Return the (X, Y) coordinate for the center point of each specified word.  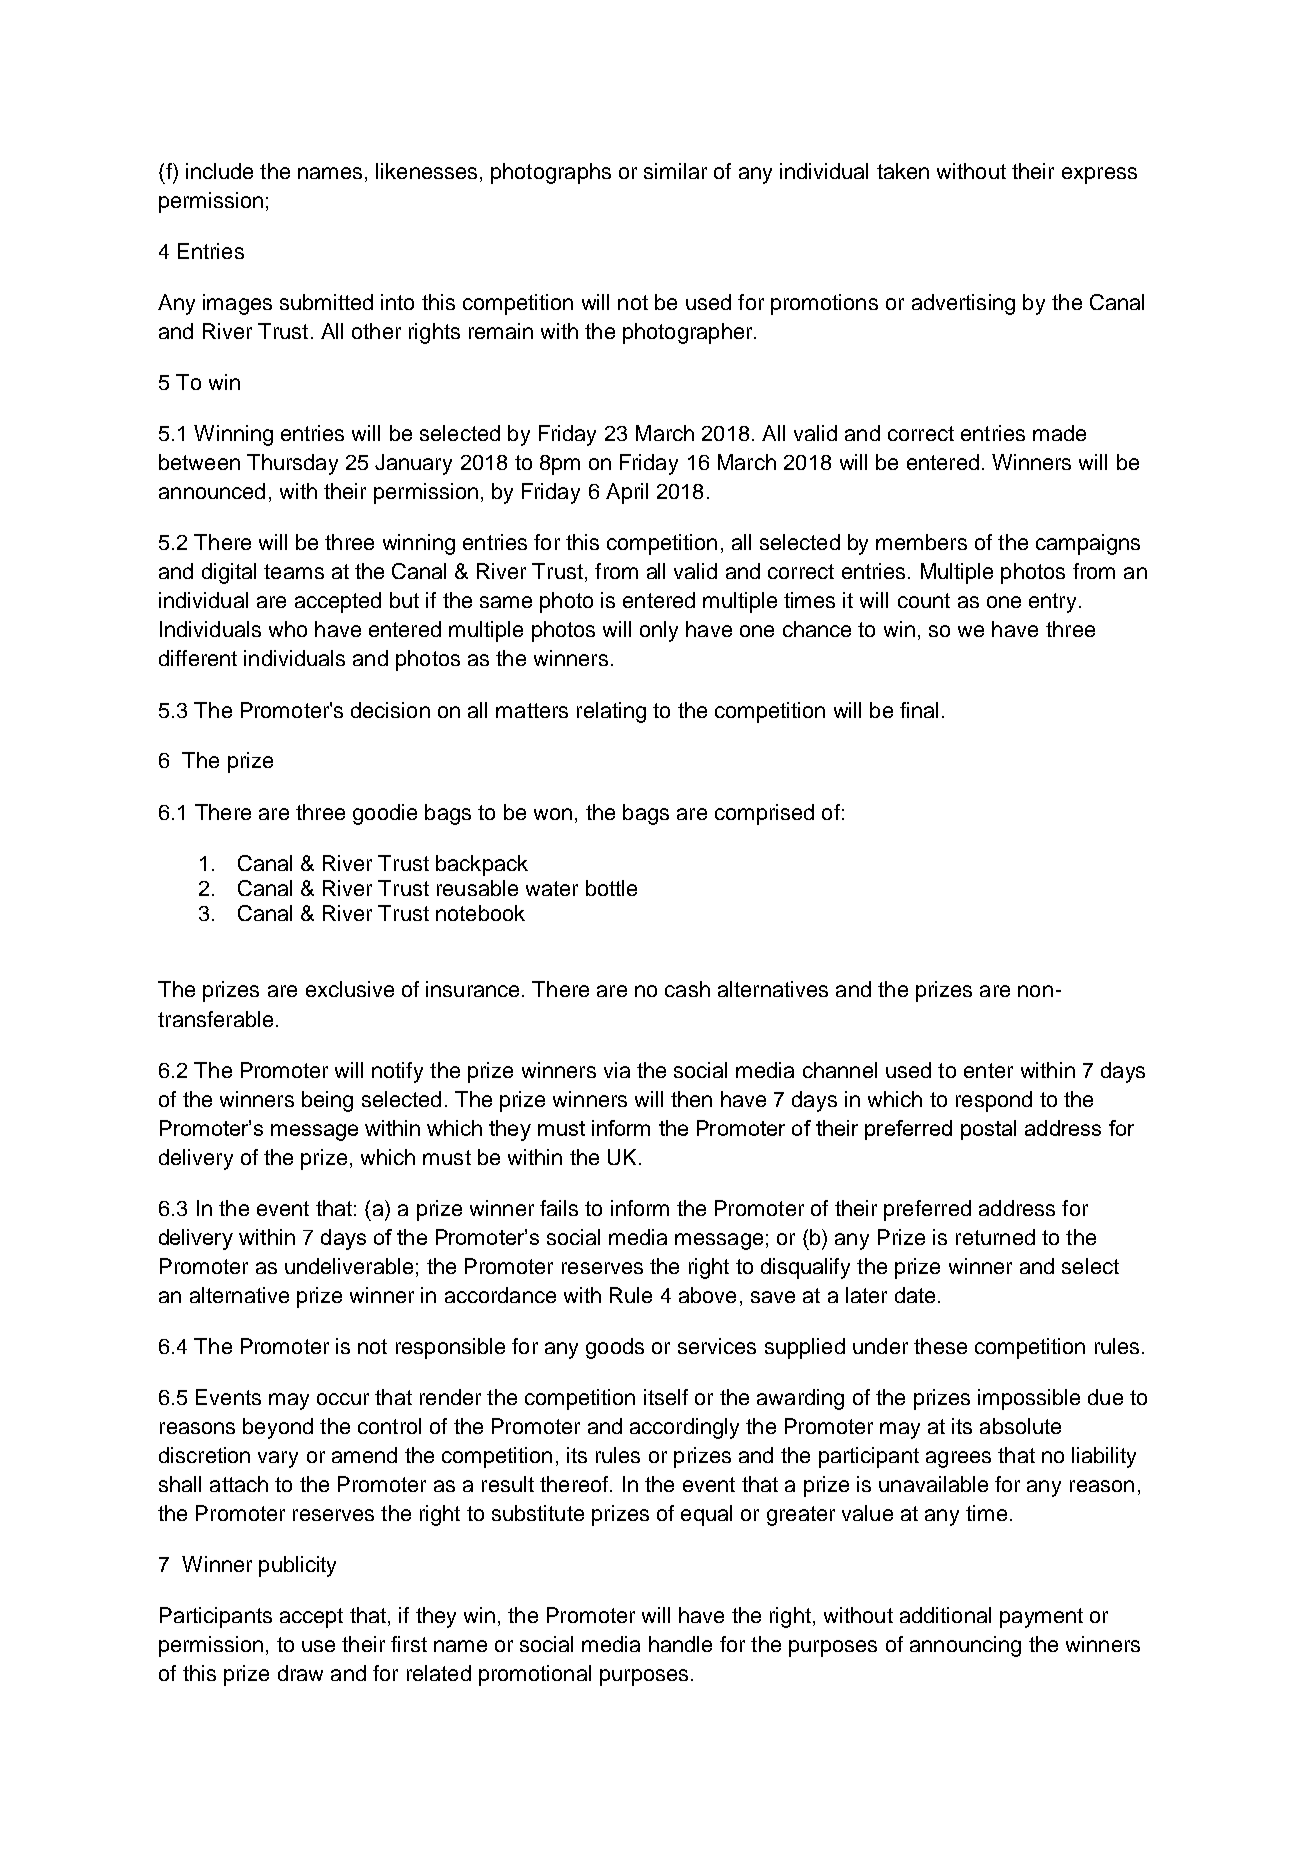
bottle (611, 888)
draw (300, 1673)
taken (903, 171)
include (219, 171)
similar (675, 171)
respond (994, 1101)
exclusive (350, 989)
